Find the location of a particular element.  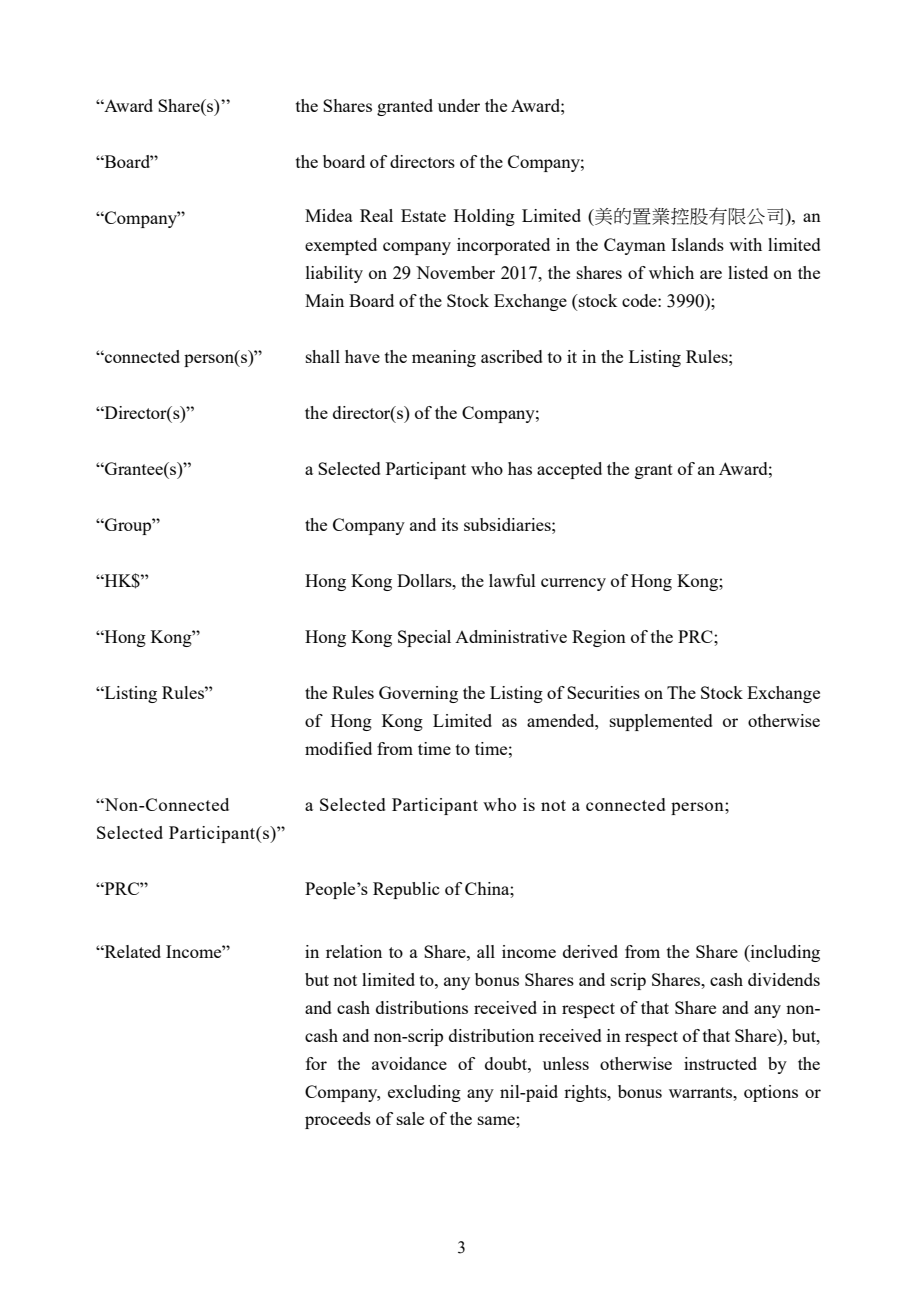

Real is located at coordinates (376, 215).
